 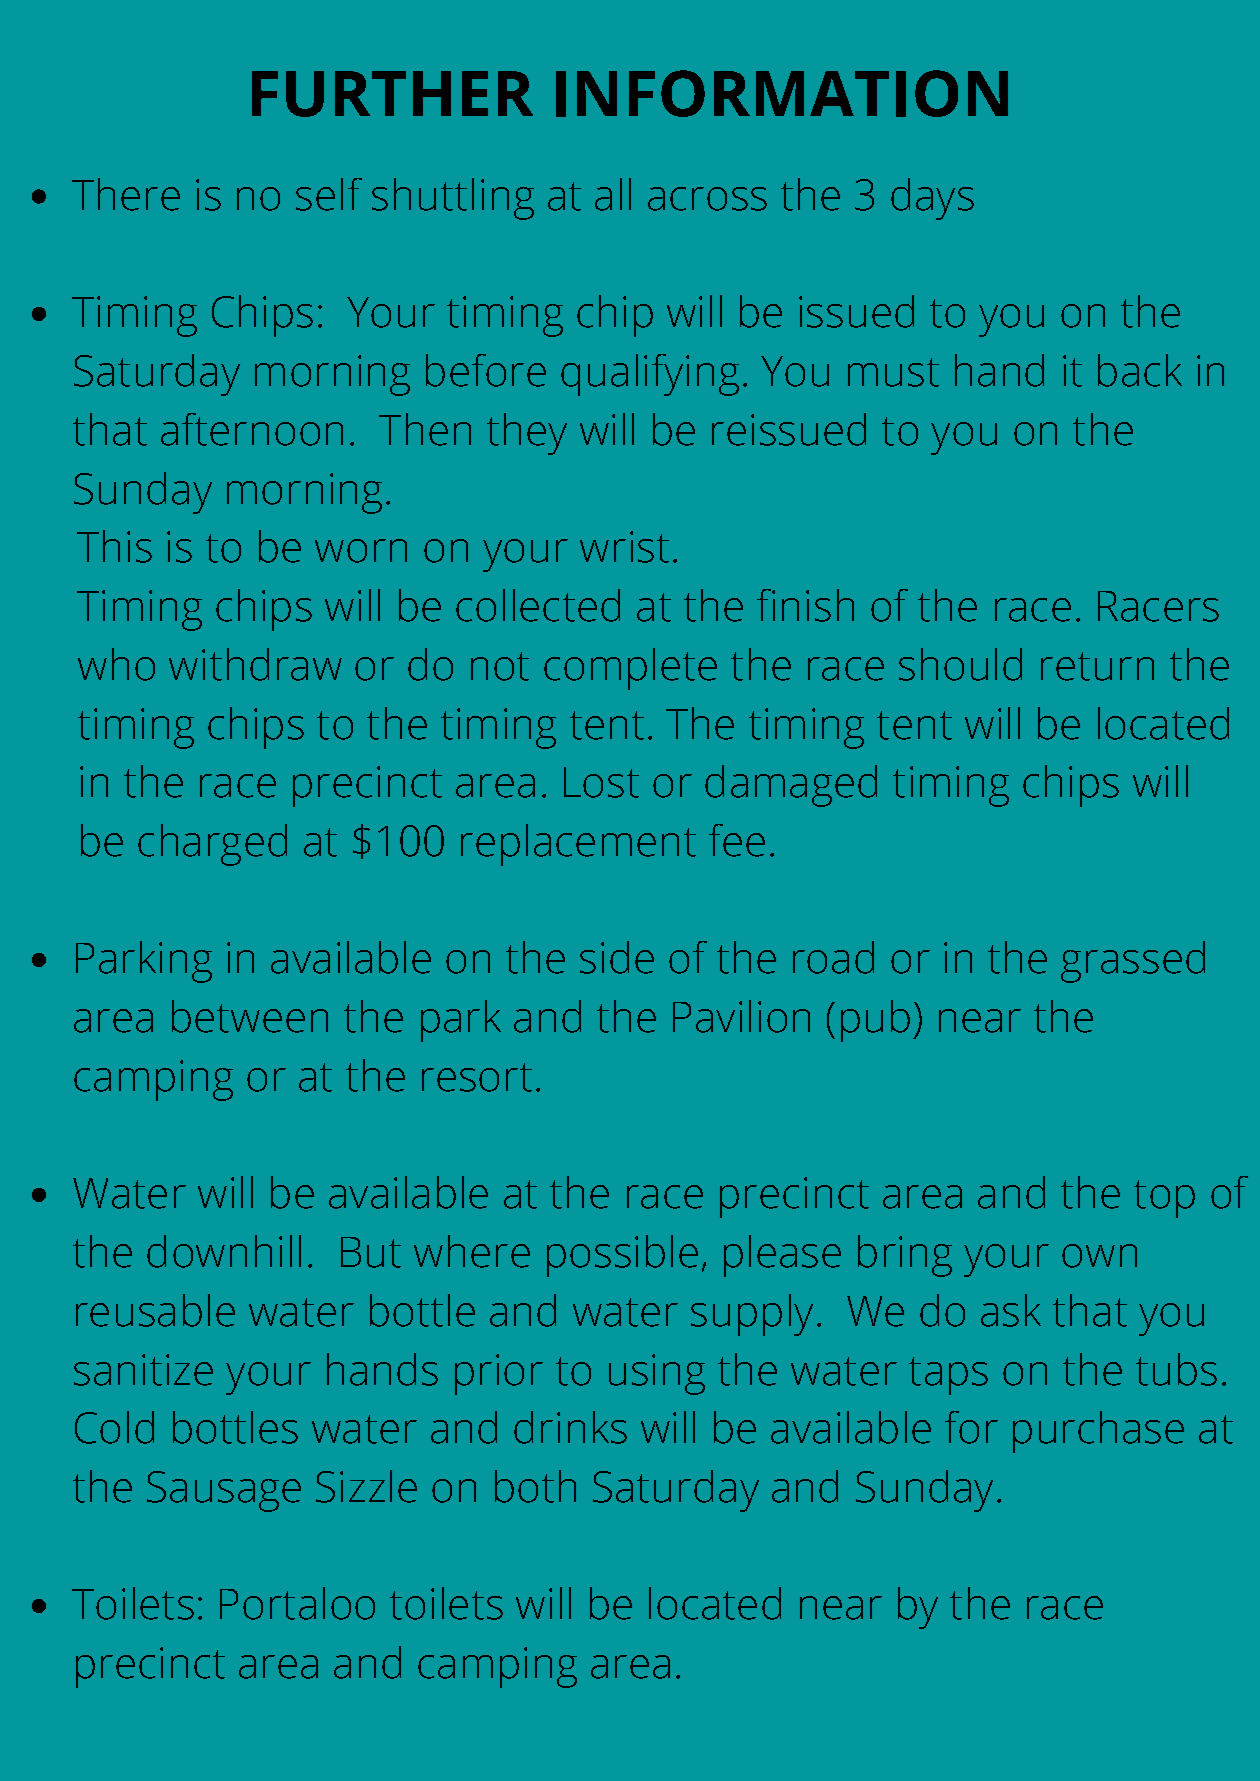 What do you see at coordinates (624, 547) in the screenshot?
I see `wrist` at bounding box center [624, 547].
